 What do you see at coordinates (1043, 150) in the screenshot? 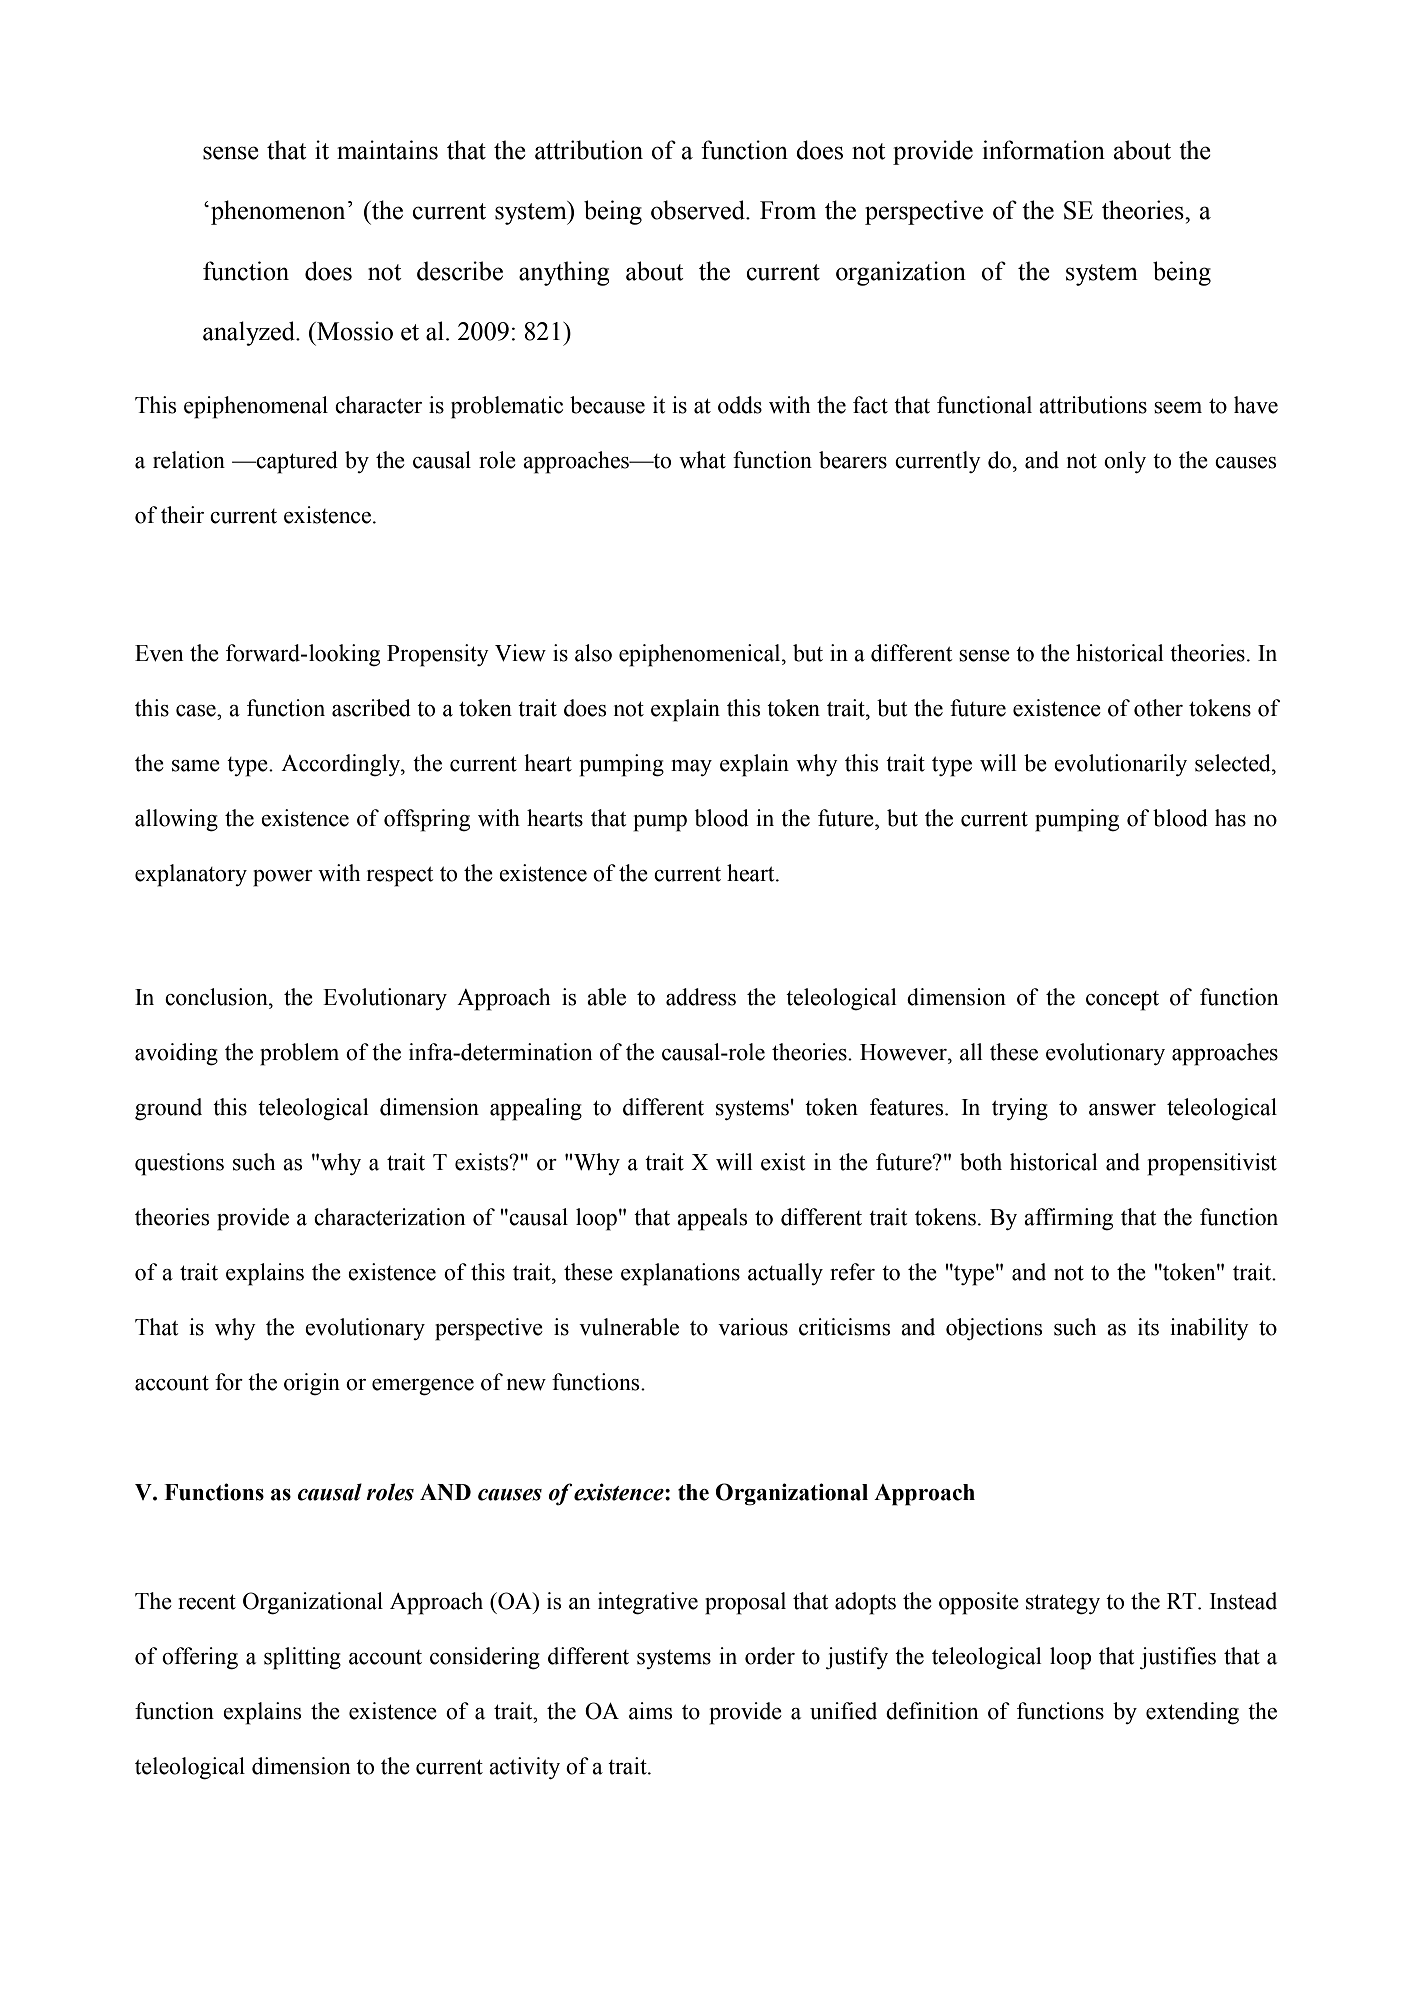
I see `information` at bounding box center [1043, 150].
